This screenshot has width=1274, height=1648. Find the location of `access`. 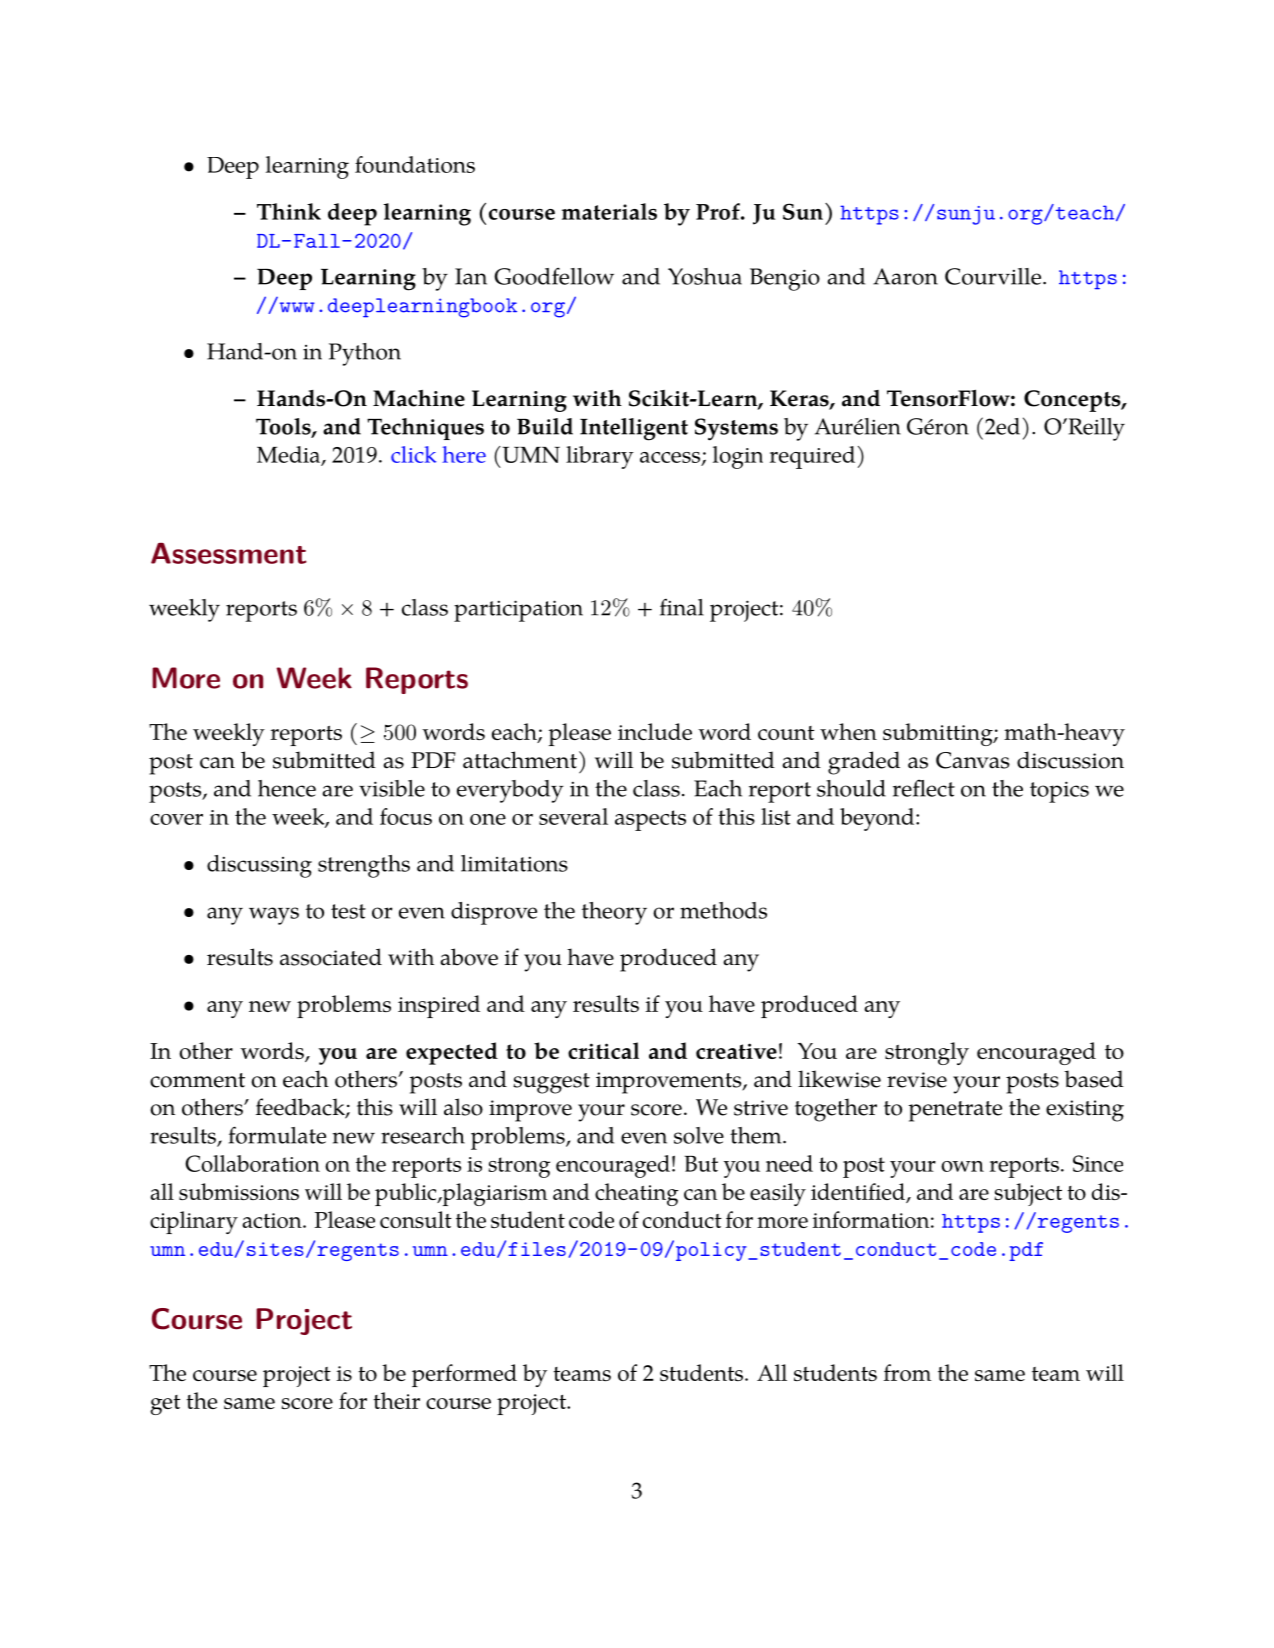

access is located at coordinates (671, 458).
